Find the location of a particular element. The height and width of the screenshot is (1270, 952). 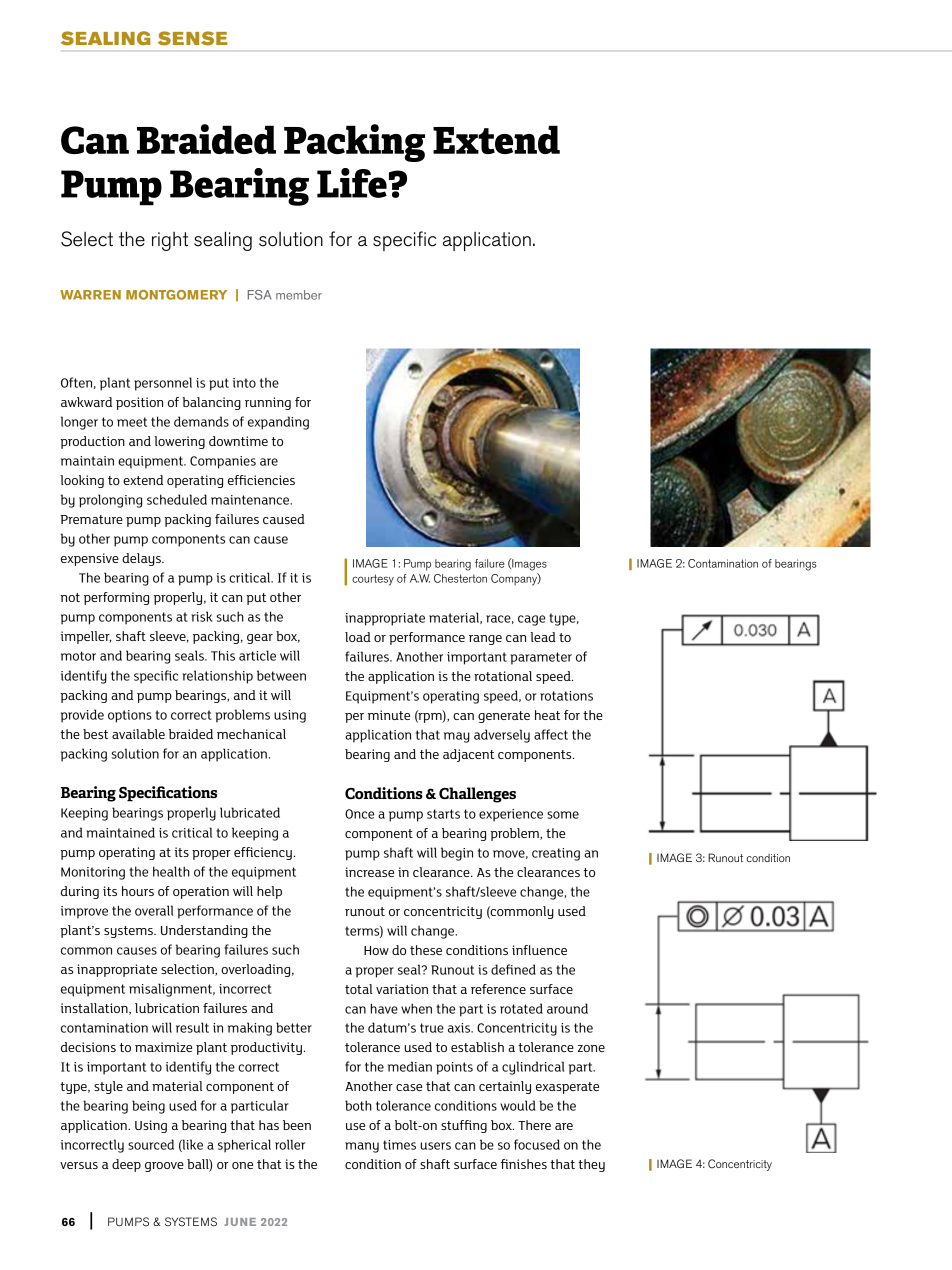

SENSE is located at coordinates (192, 38).
